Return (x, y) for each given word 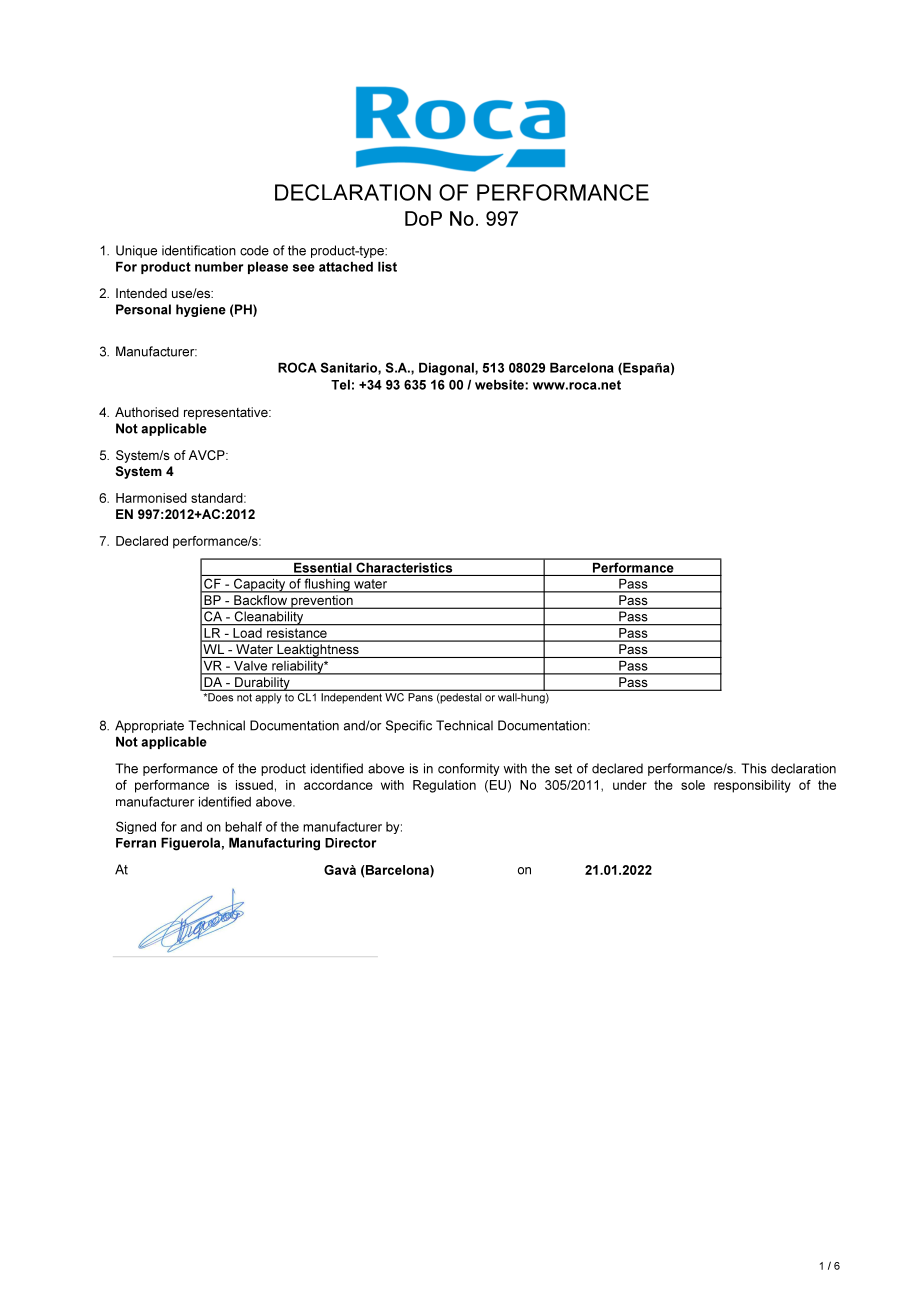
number (219, 267)
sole (693, 785)
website (500, 385)
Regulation (444, 786)
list (387, 267)
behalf (243, 826)
